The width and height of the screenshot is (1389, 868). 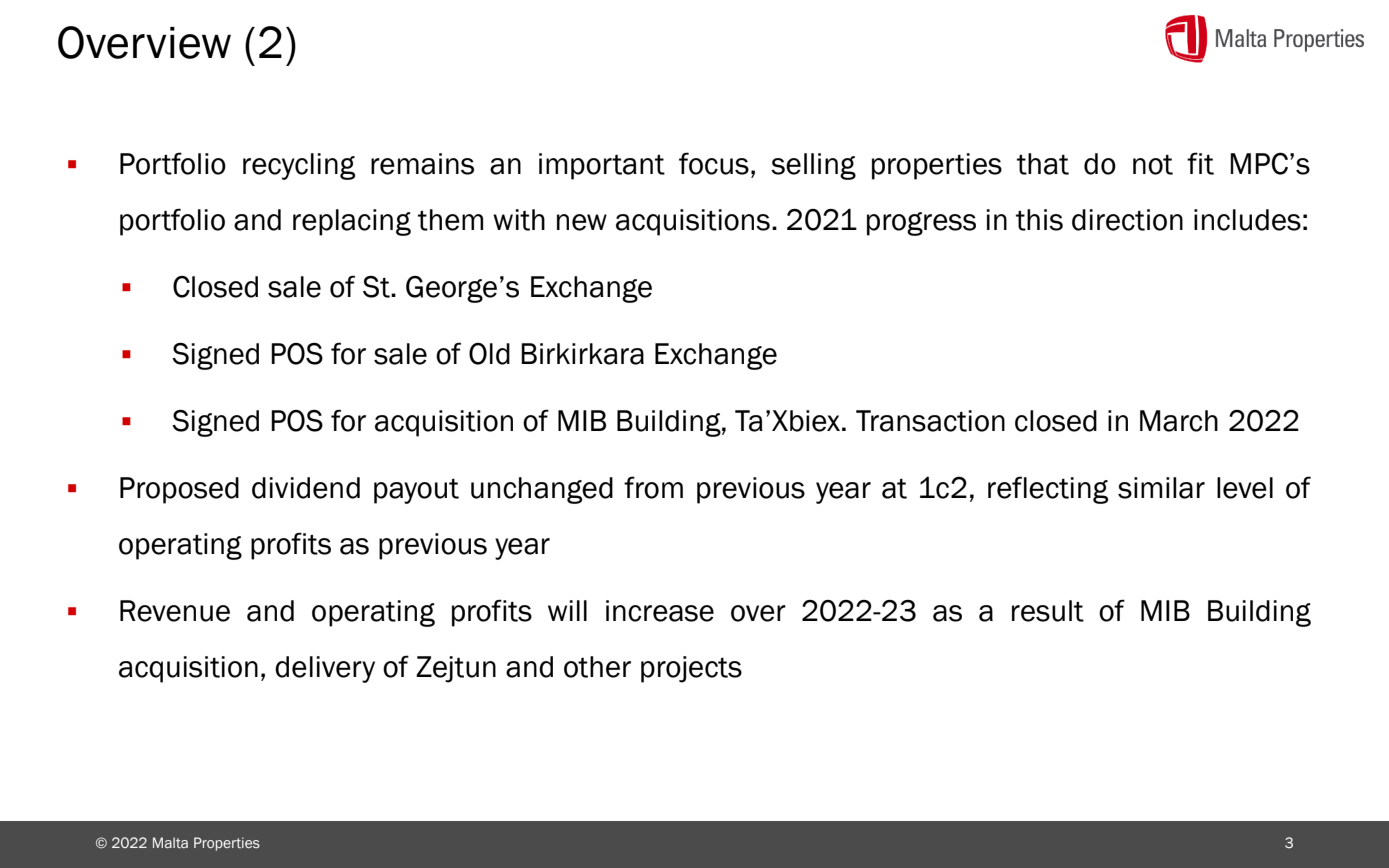 I want to click on recycling, so click(x=299, y=166).
